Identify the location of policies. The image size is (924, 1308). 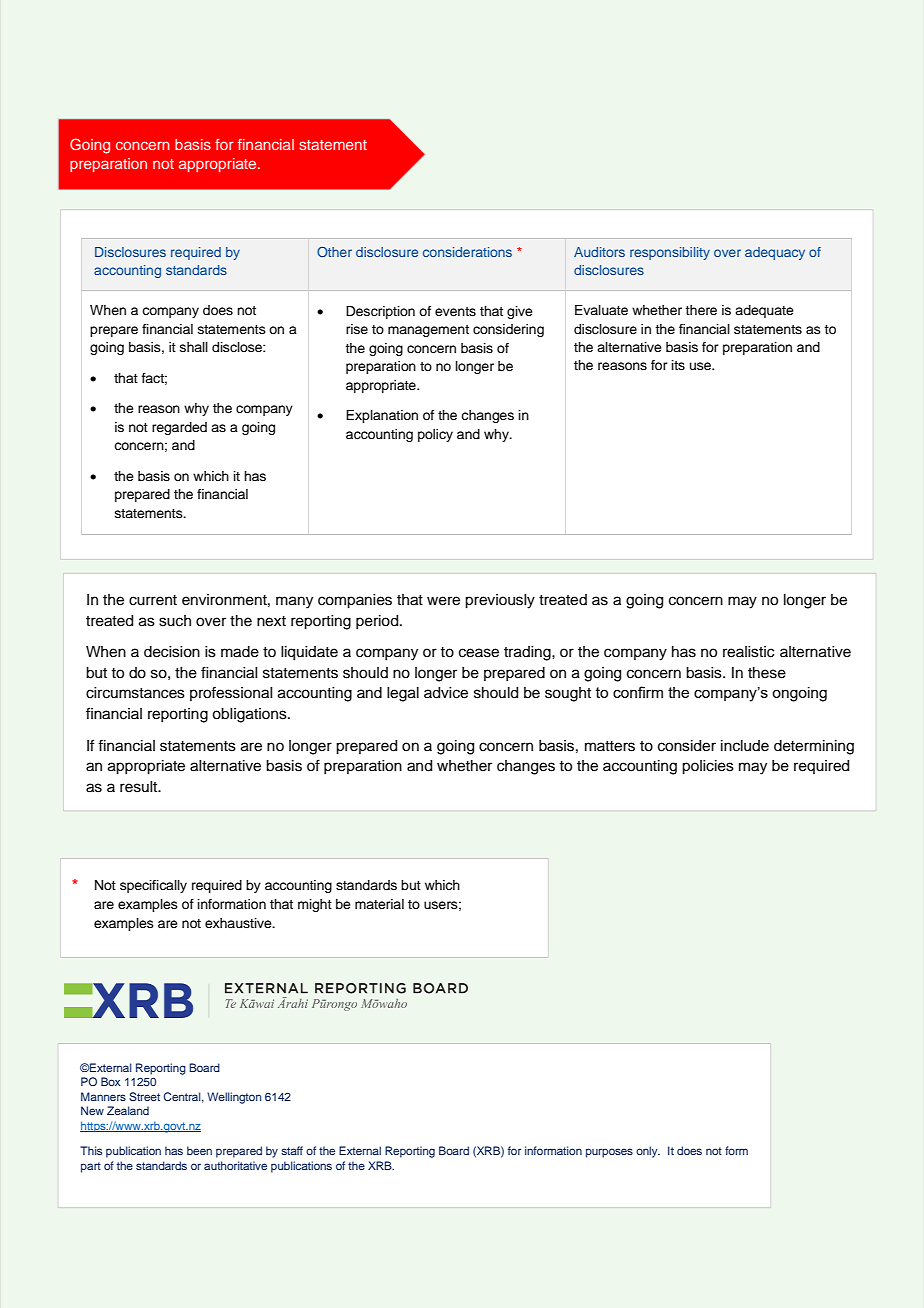
(708, 767).
